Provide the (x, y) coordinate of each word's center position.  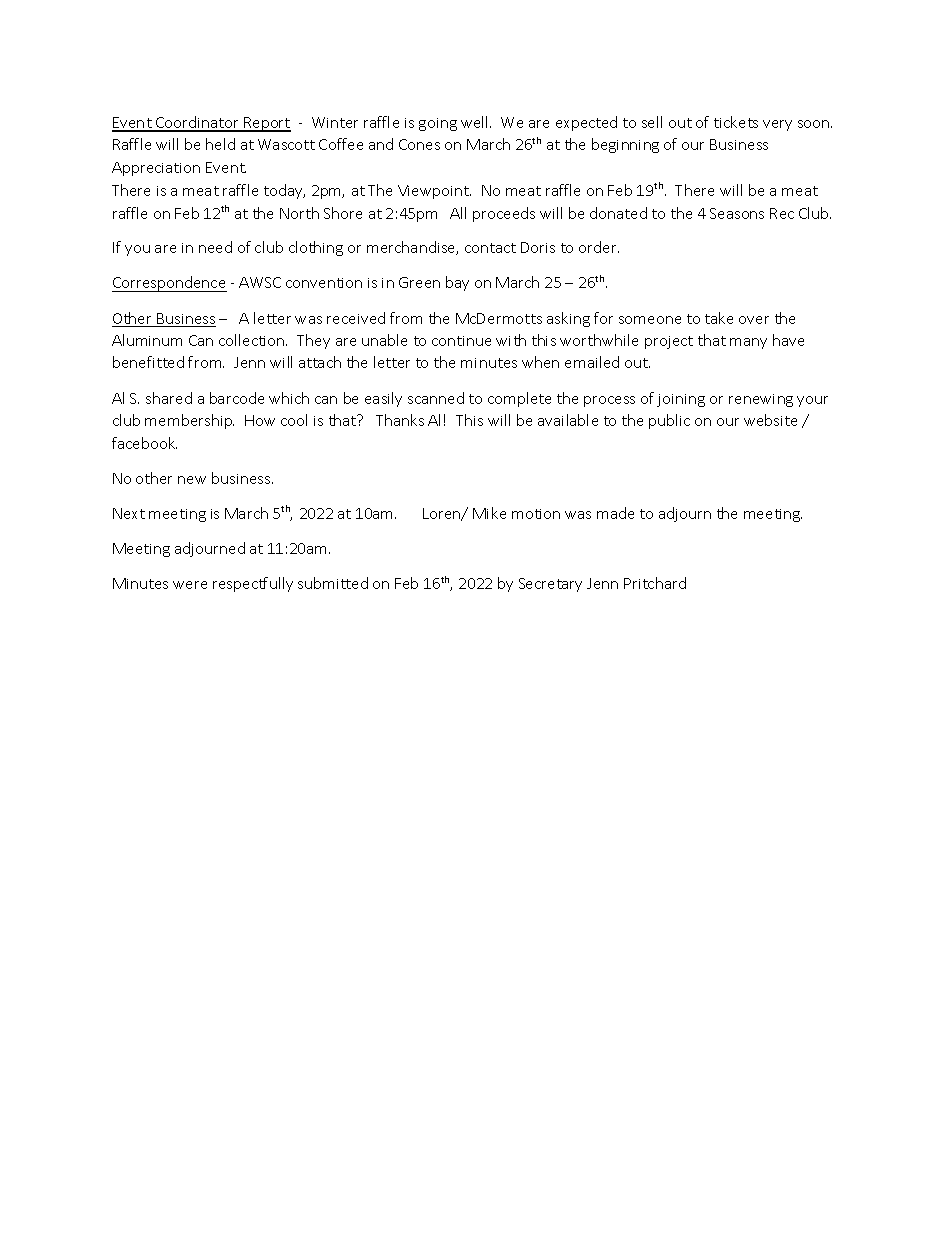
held (220, 144)
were (190, 585)
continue (461, 341)
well (476, 122)
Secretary (550, 585)
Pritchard (655, 583)
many (748, 343)
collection (253, 340)
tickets (736, 122)
